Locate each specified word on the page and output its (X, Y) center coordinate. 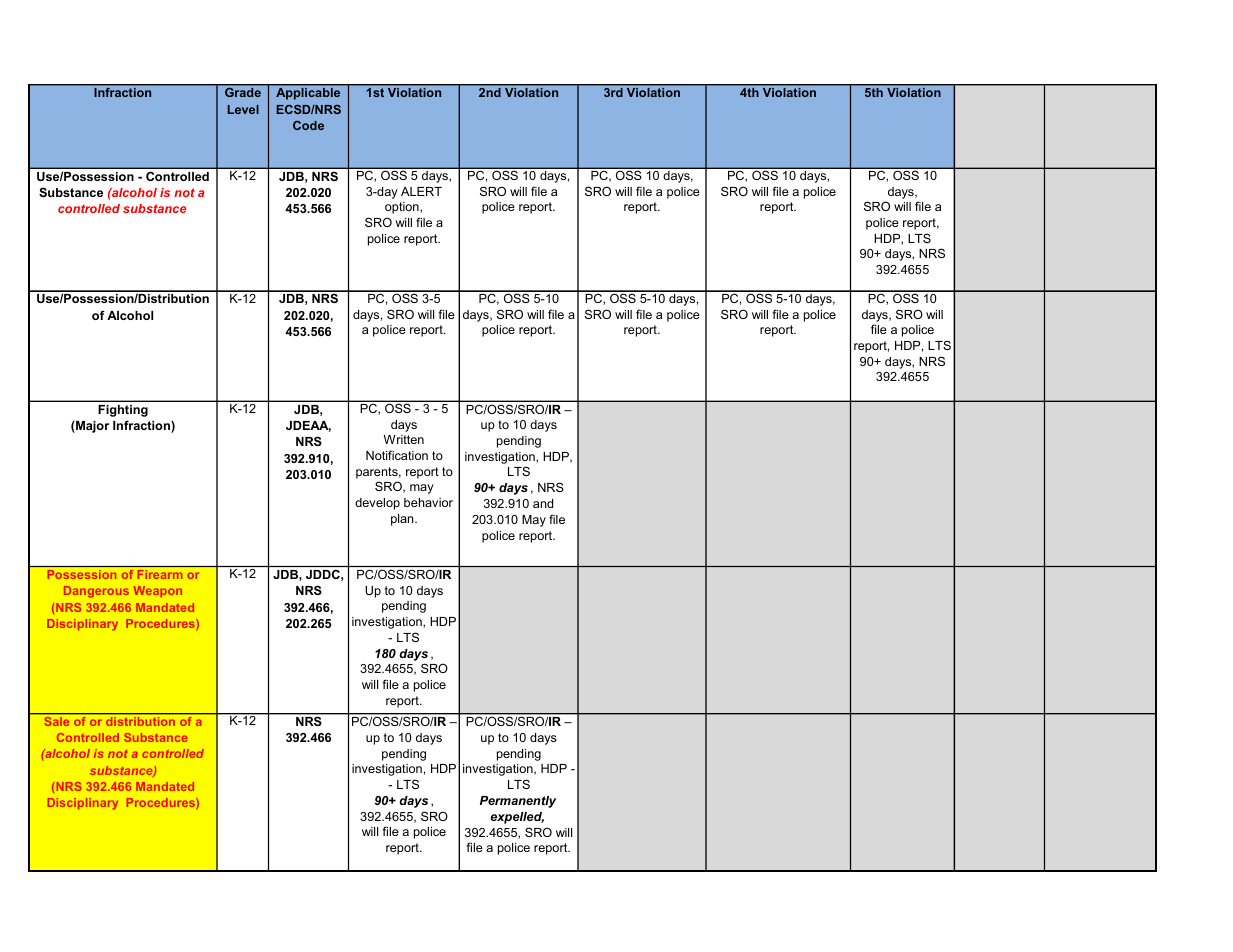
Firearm (160, 574)
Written (404, 439)
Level (243, 109)
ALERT (421, 191)
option (403, 208)
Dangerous (96, 592)
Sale (57, 721)
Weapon (158, 591)
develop (377, 504)
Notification (397, 455)
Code (308, 125)
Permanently (518, 802)
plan (403, 520)
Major (91, 427)
